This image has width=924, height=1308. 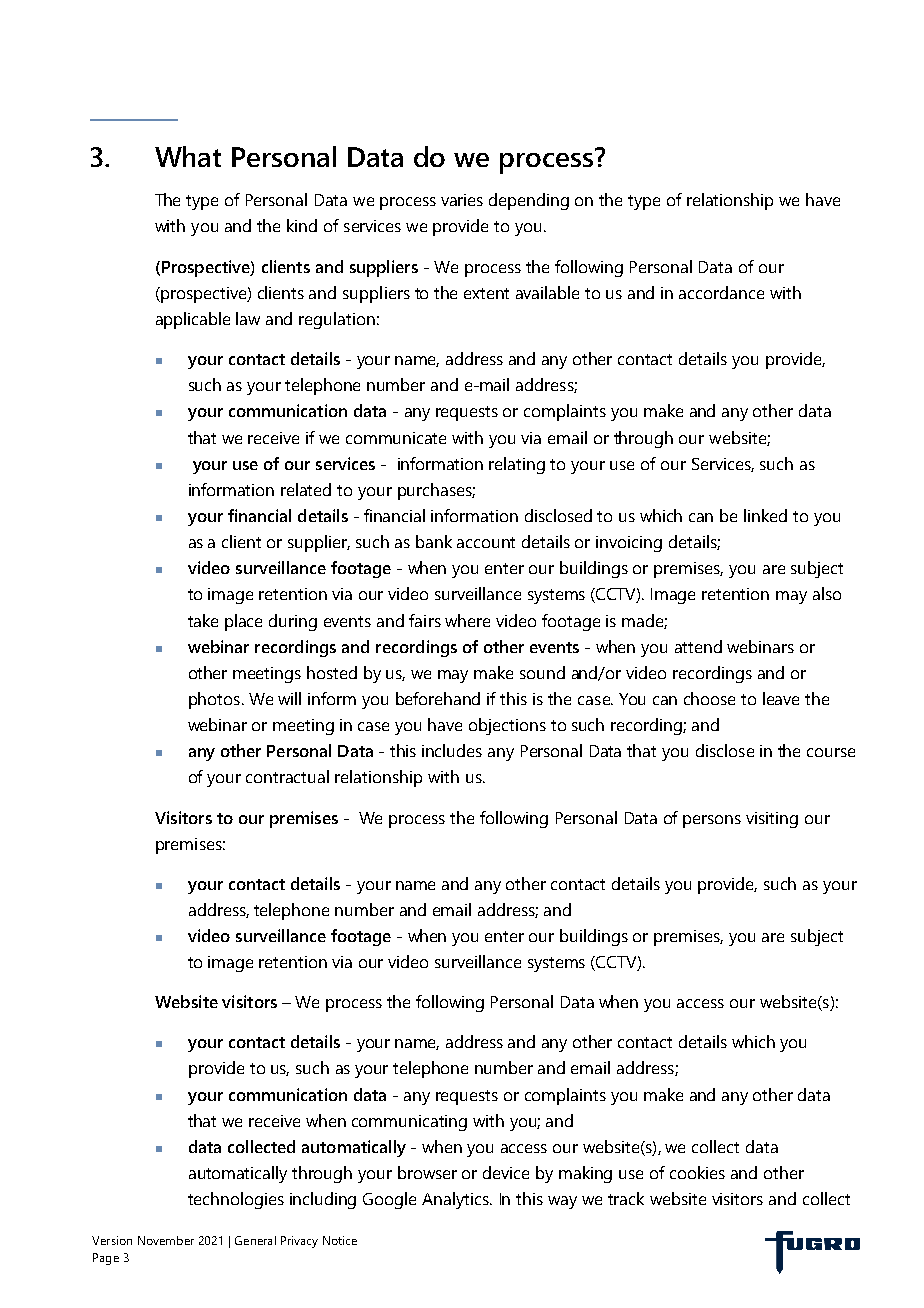 I want to click on account, so click(x=486, y=542).
